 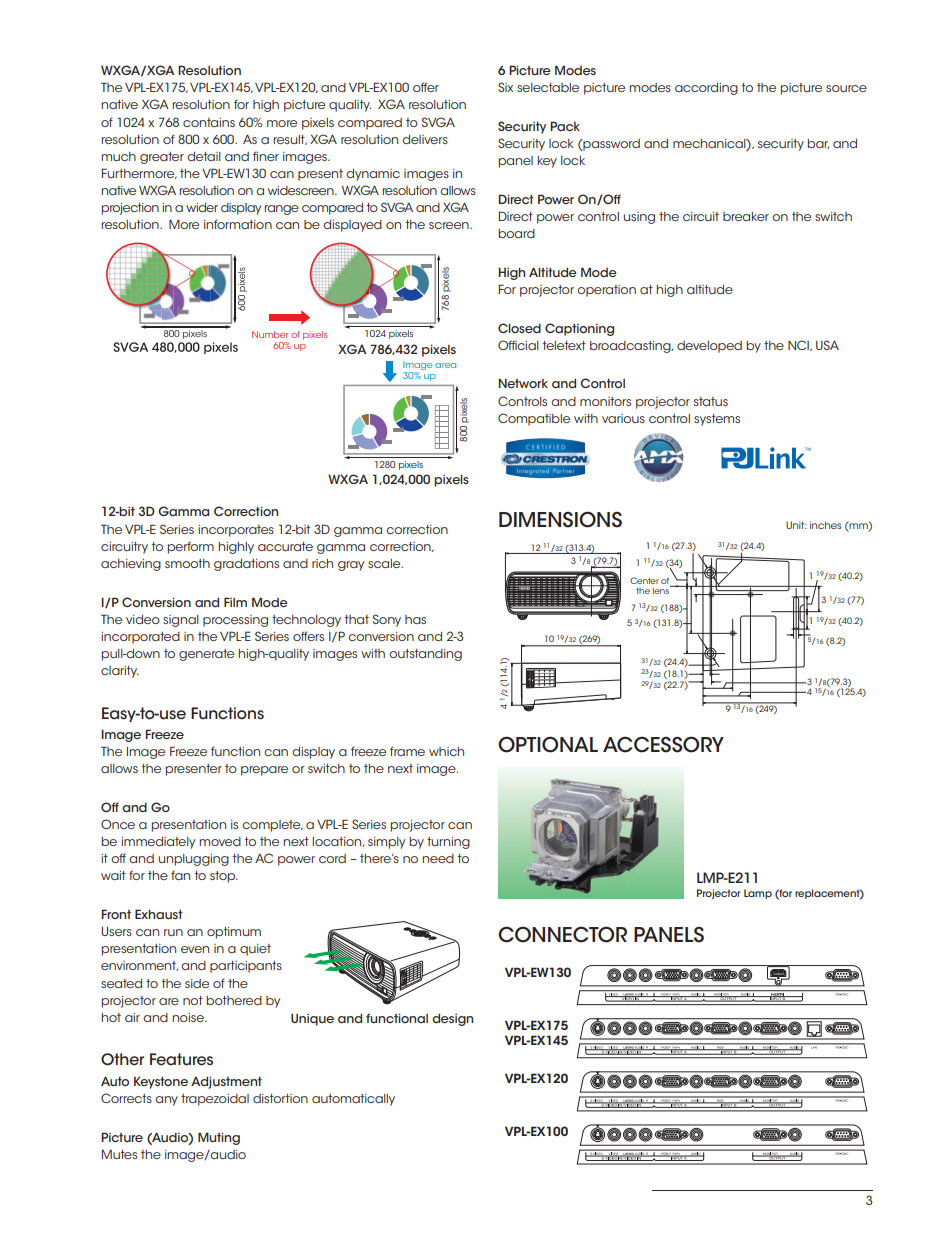 What do you see at coordinates (219, 1138) in the screenshot?
I see `Muting` at bounding box center [219, 1138].
